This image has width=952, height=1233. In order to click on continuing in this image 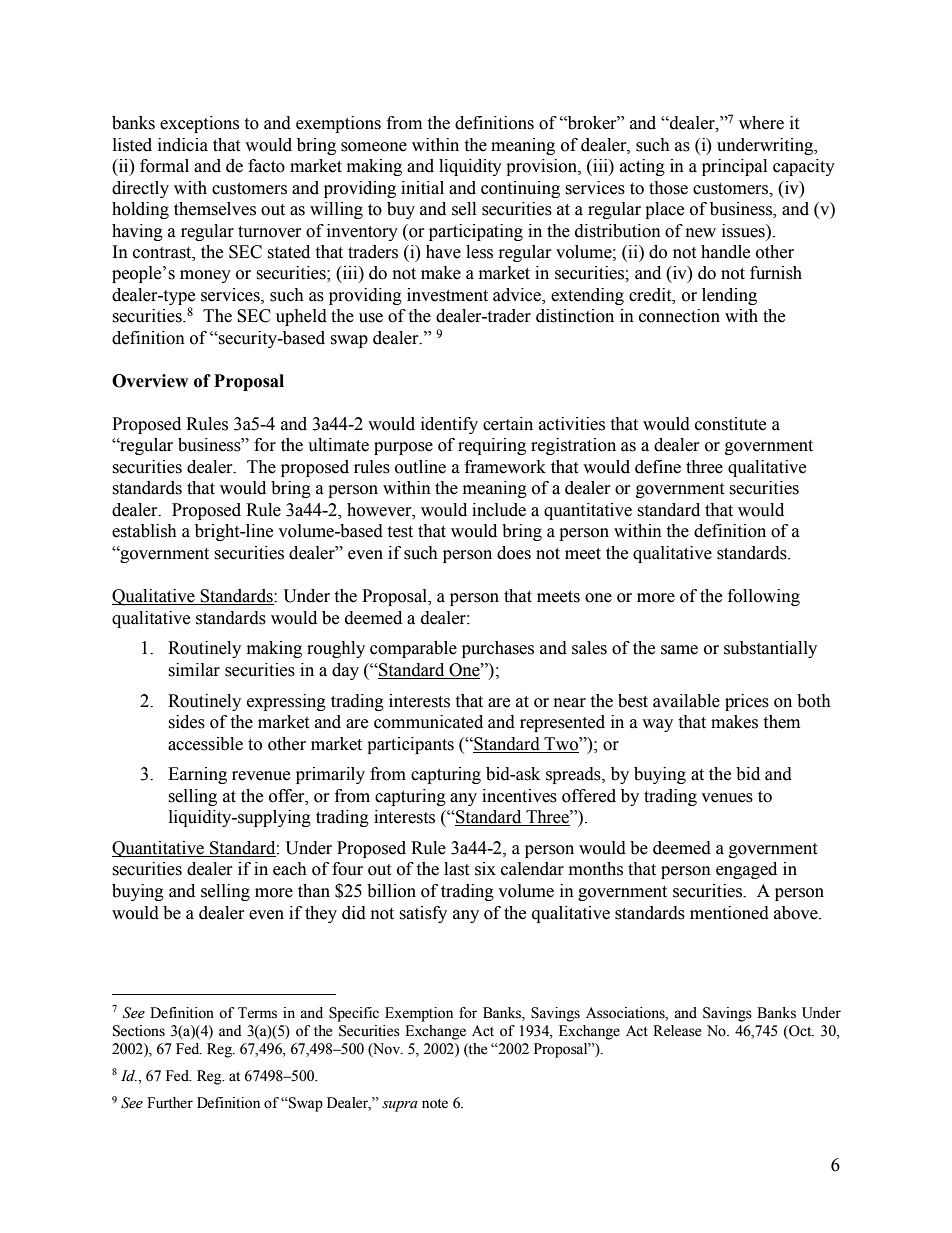, I will do `click(520, 189)`.
